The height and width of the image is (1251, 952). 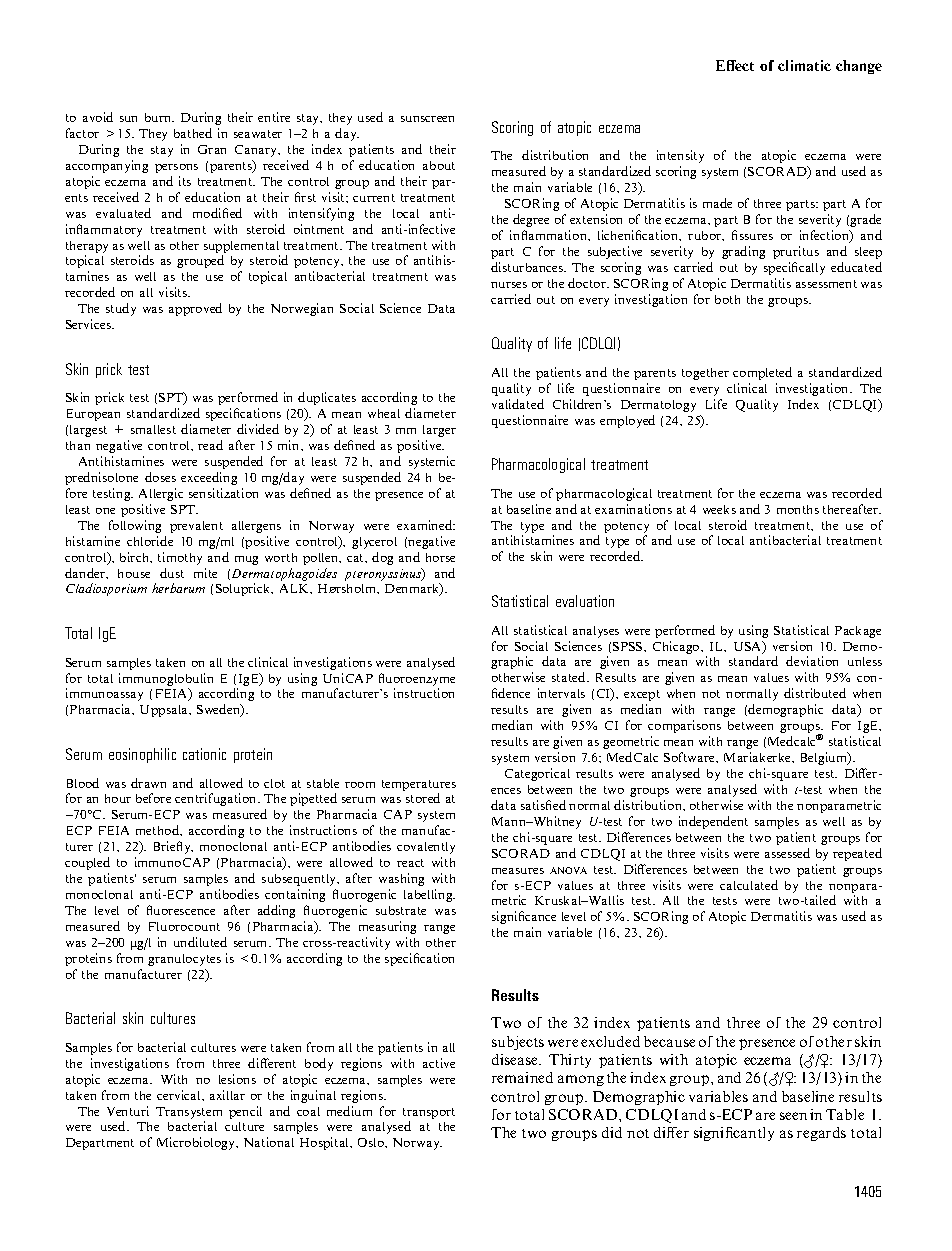 I want to click on horse, so click(x=440, y=557).
